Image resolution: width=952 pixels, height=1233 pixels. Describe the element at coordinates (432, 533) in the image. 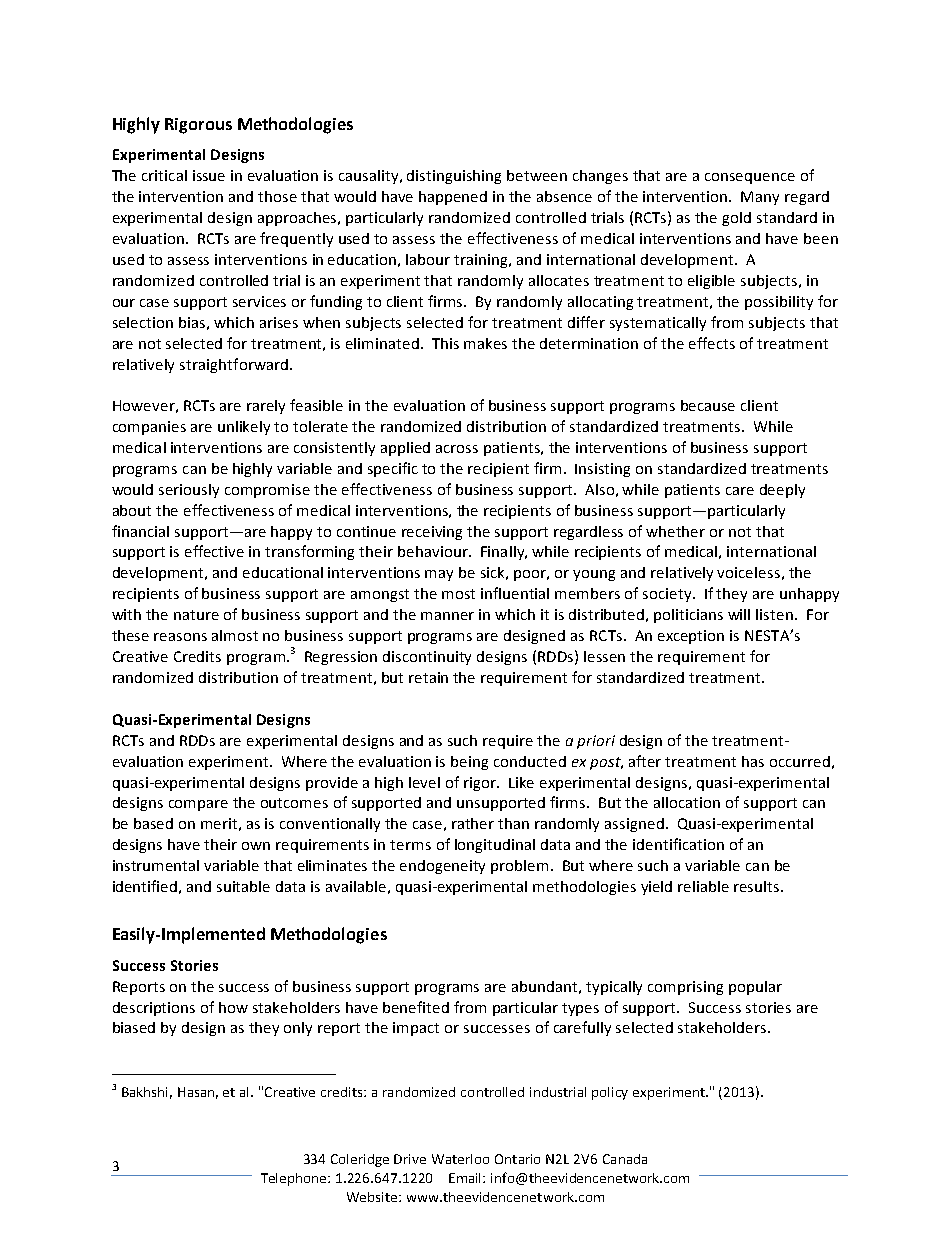

I see `receiving` at that location.
